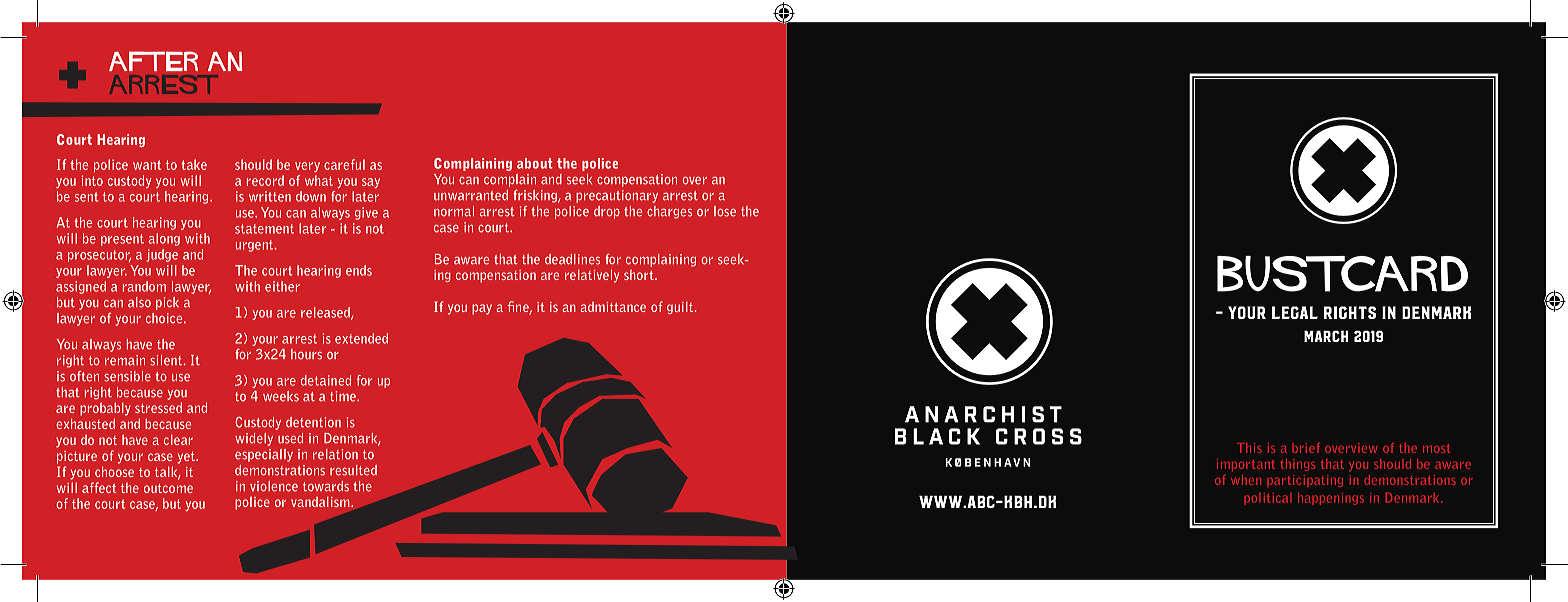  I want to click on violence, so click(274, 486).
